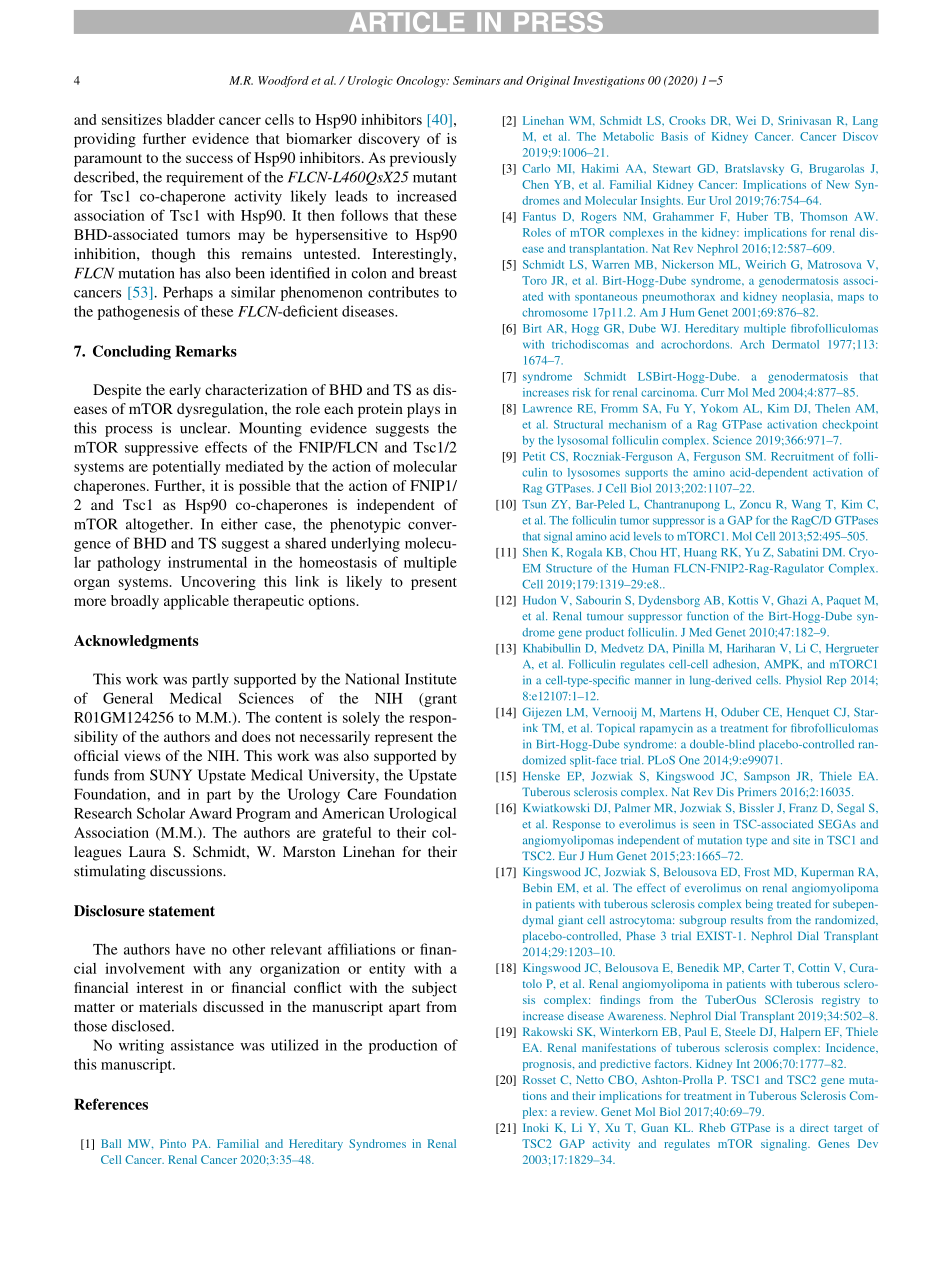 Image resolution: width=952 pixels, height=1271 pixels. I want to click on bladder, so click(191, 119).
